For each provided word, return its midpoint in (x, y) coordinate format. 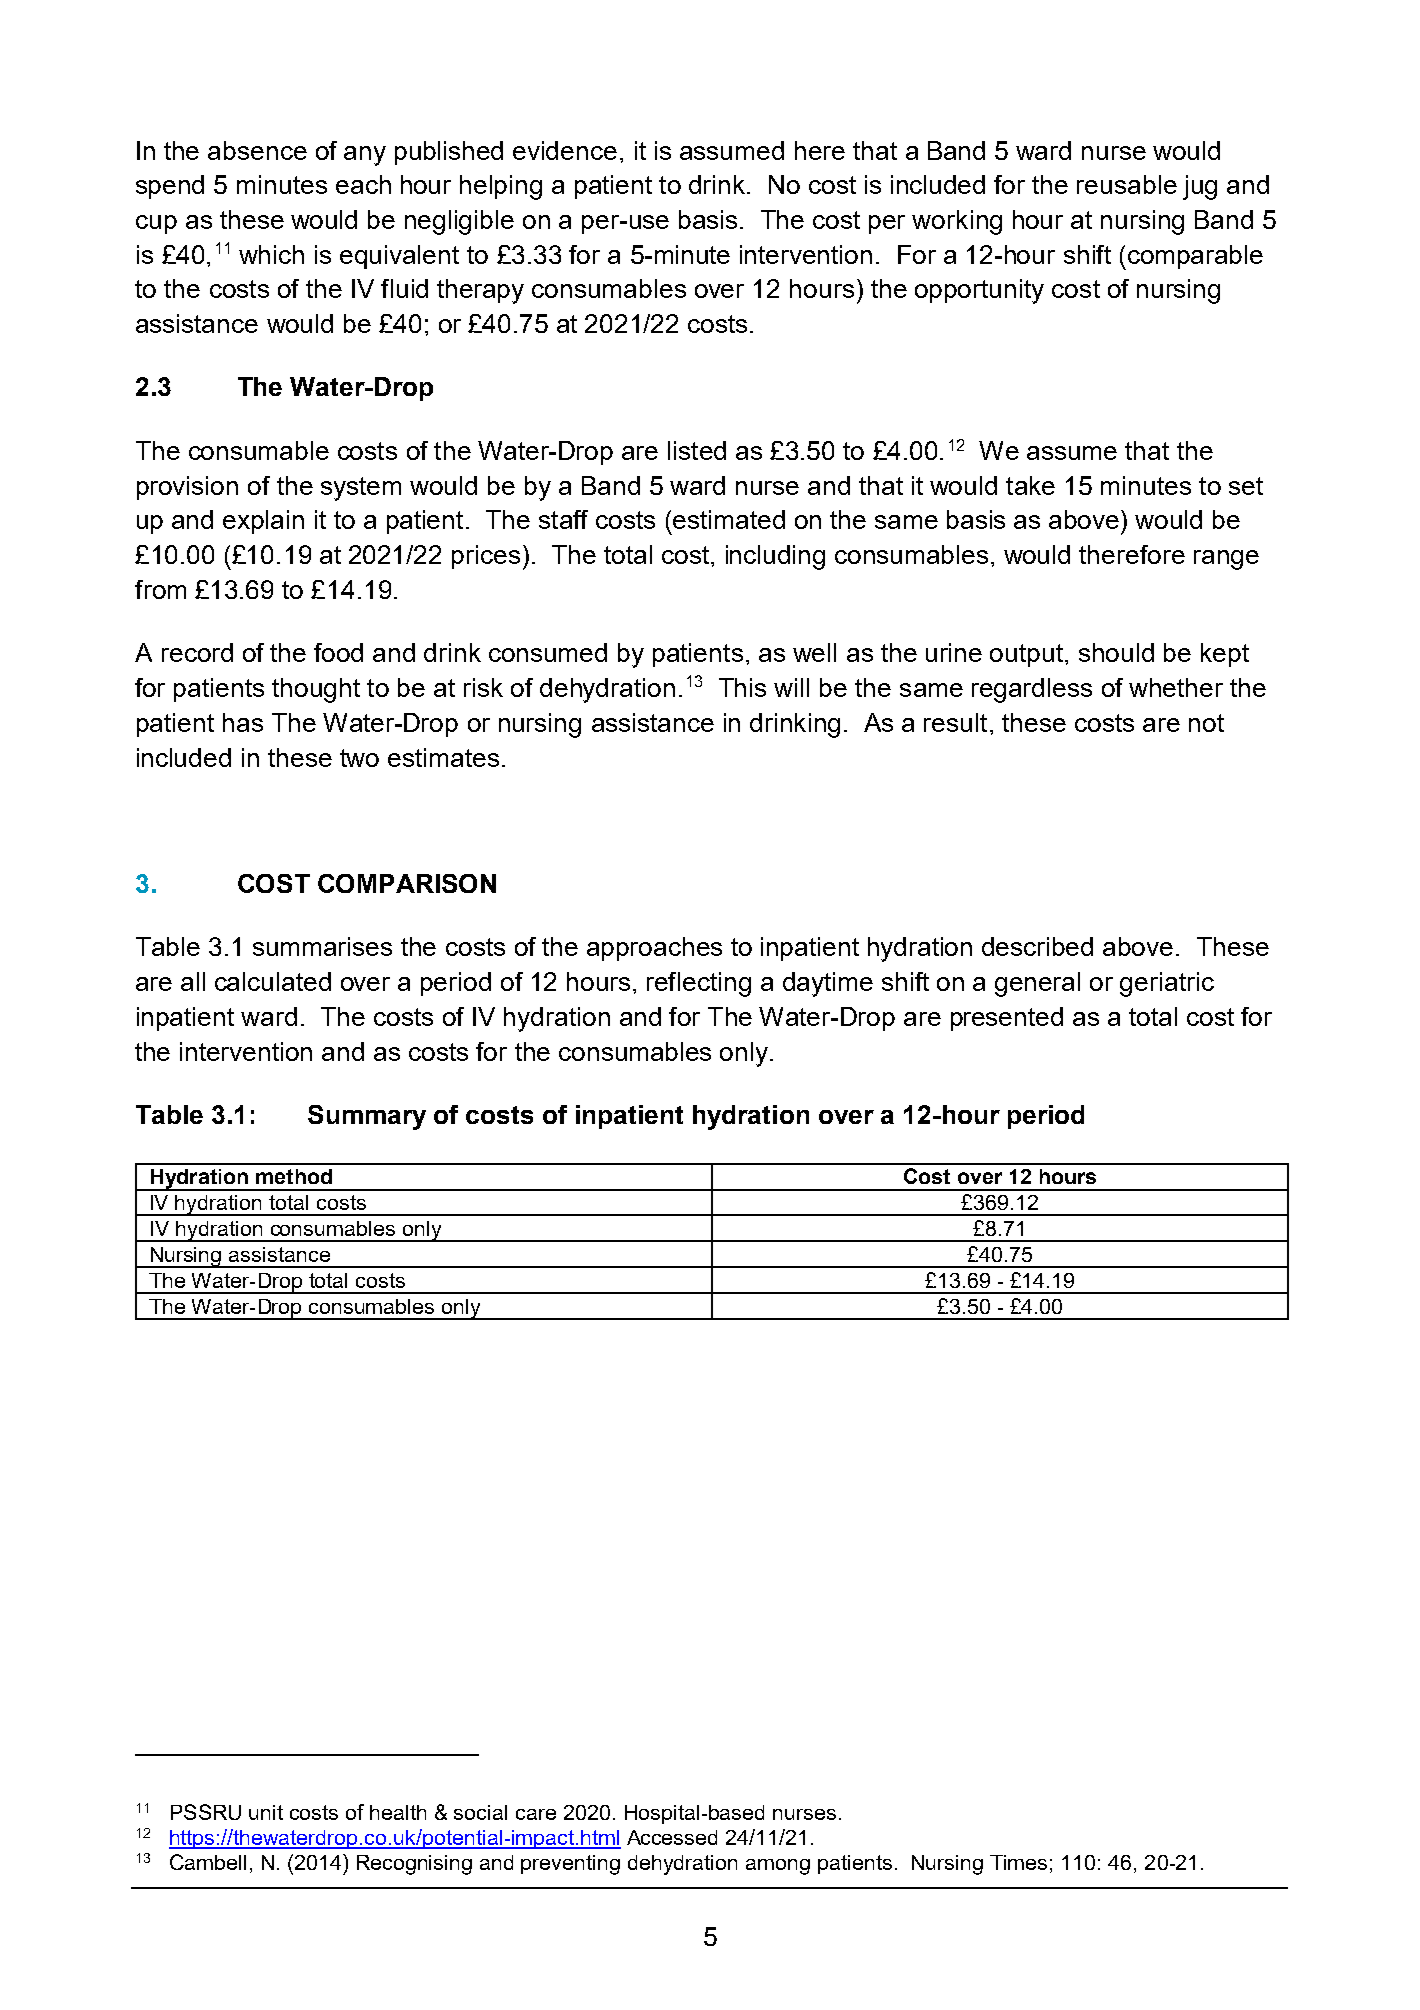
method (294, 1176)
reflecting (699, 984)
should (1116, 652)
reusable (1127, 184)
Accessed (672, 1837)
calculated (273, 981)
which (271, 254)
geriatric (1167, 984)
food (338, 652)
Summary (367, 1117)
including (775, 557)
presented (1007, 1019)
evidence (565, 150)
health (398, 1812)
